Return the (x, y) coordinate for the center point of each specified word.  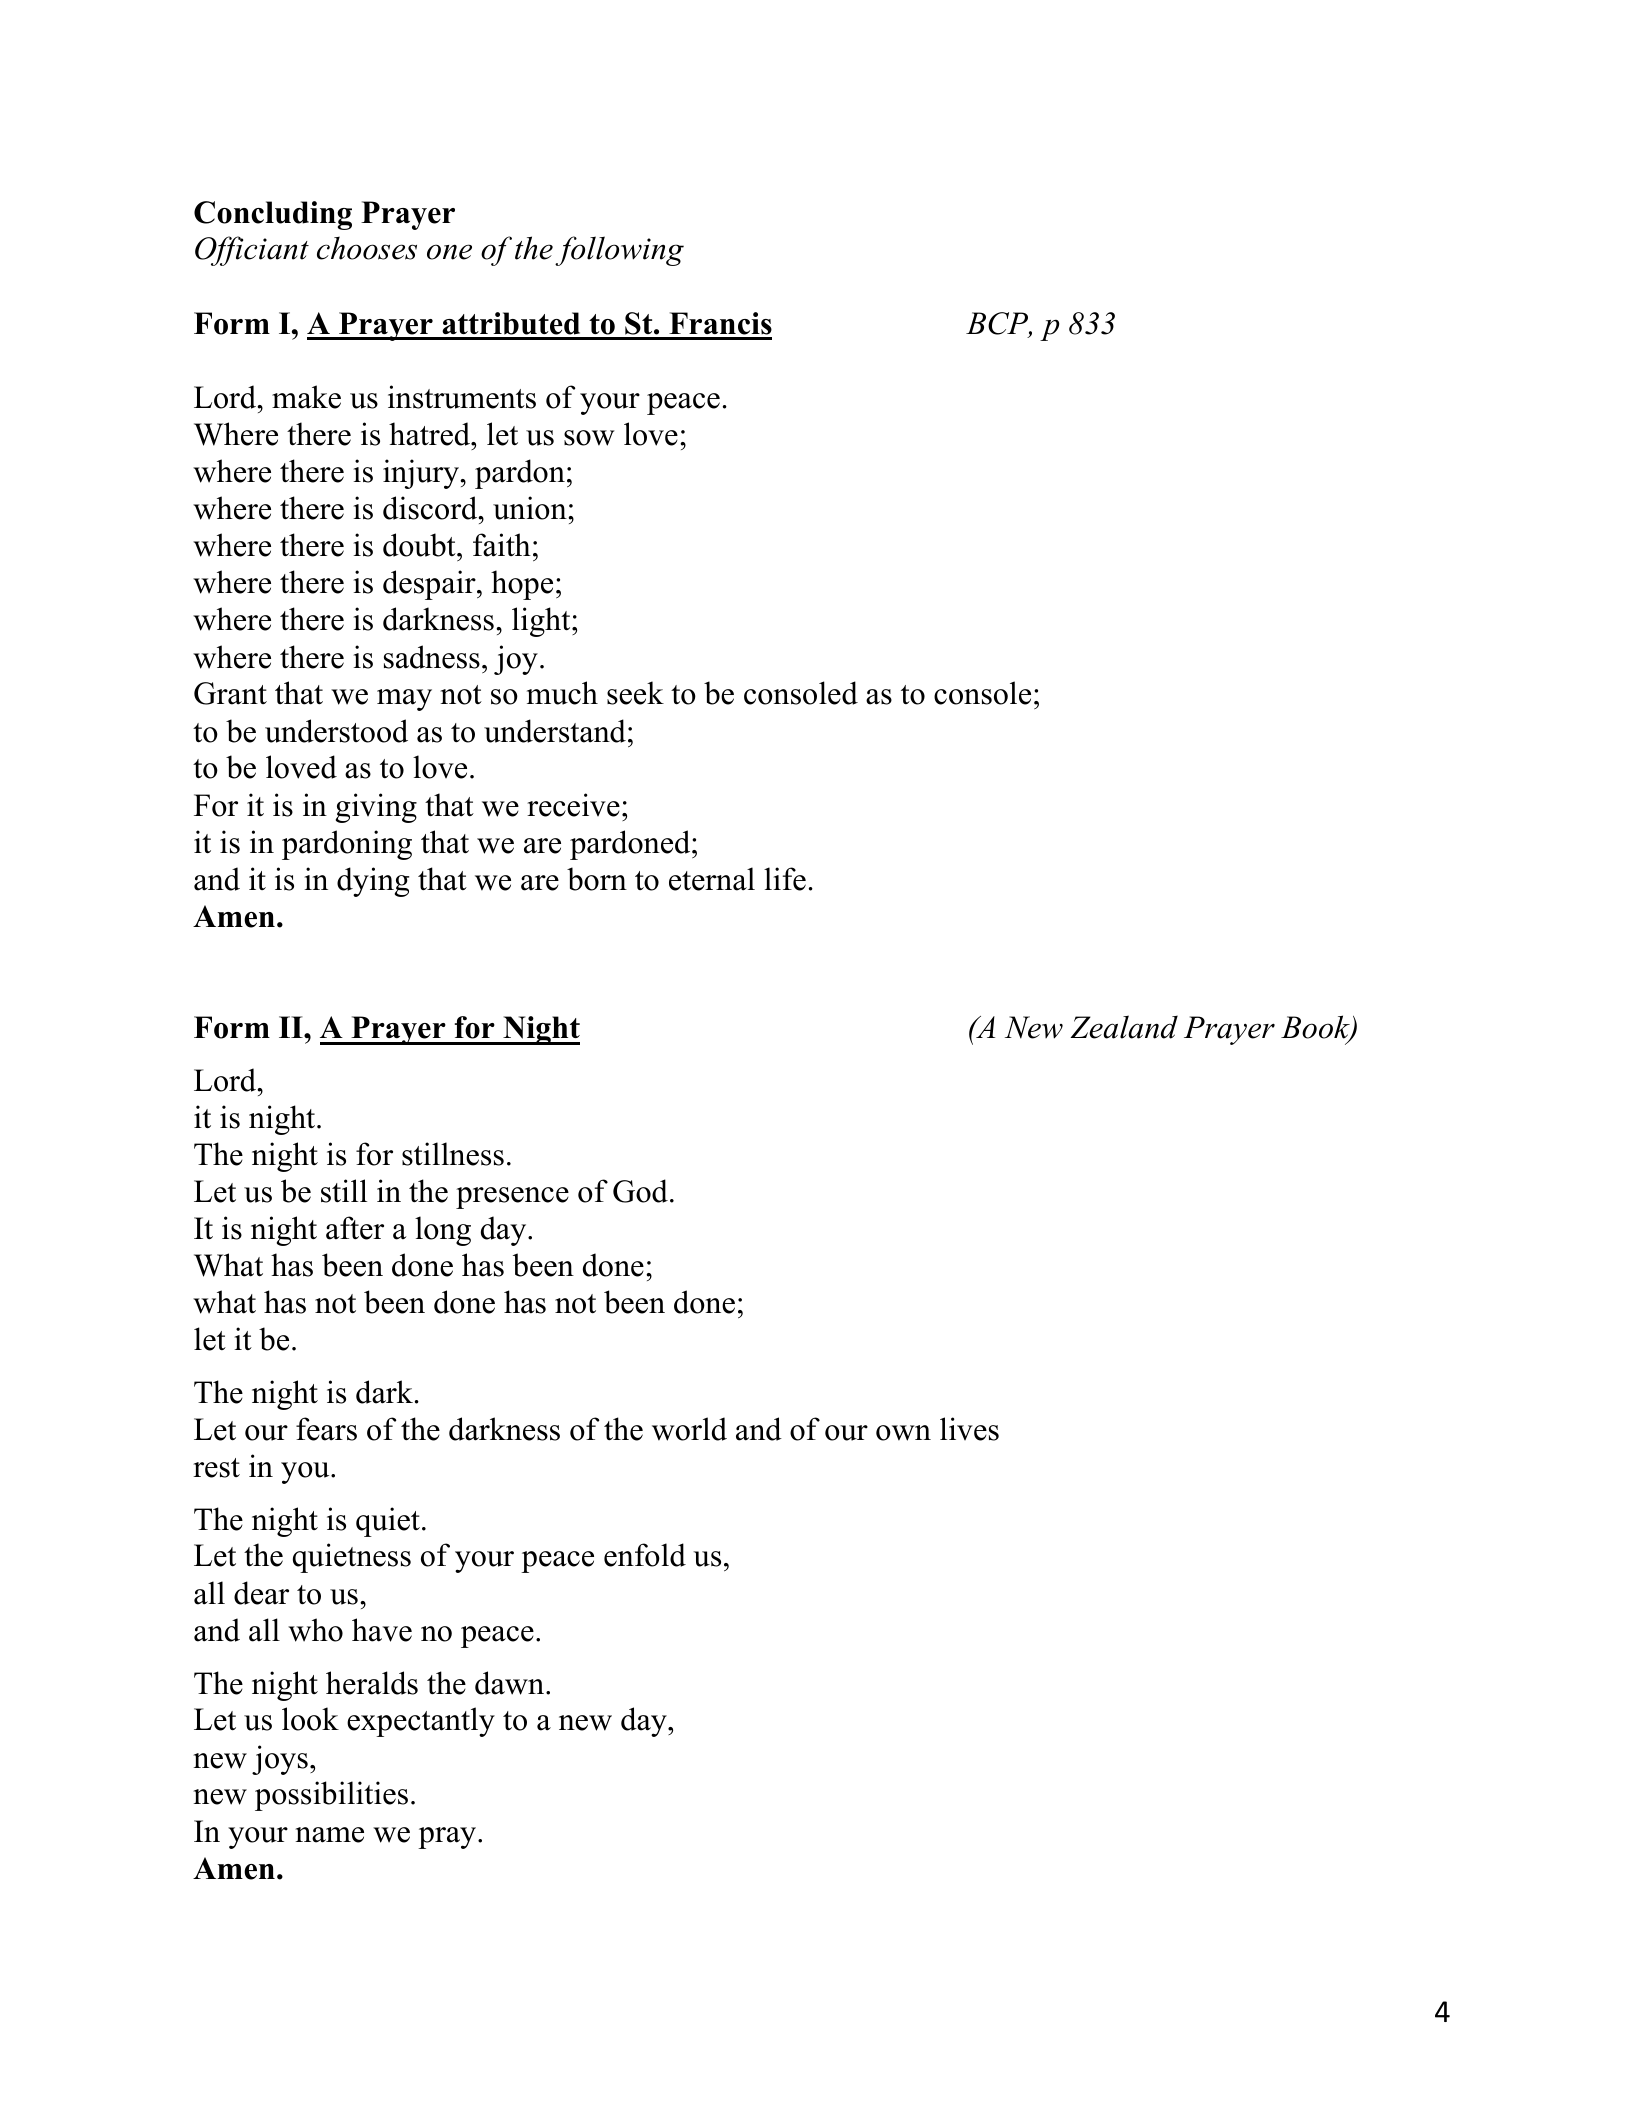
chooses (367, 248)
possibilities (331, 1796)
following (619, 251)
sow (589, 438)
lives (969, 1429)
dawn (511, 1683)
